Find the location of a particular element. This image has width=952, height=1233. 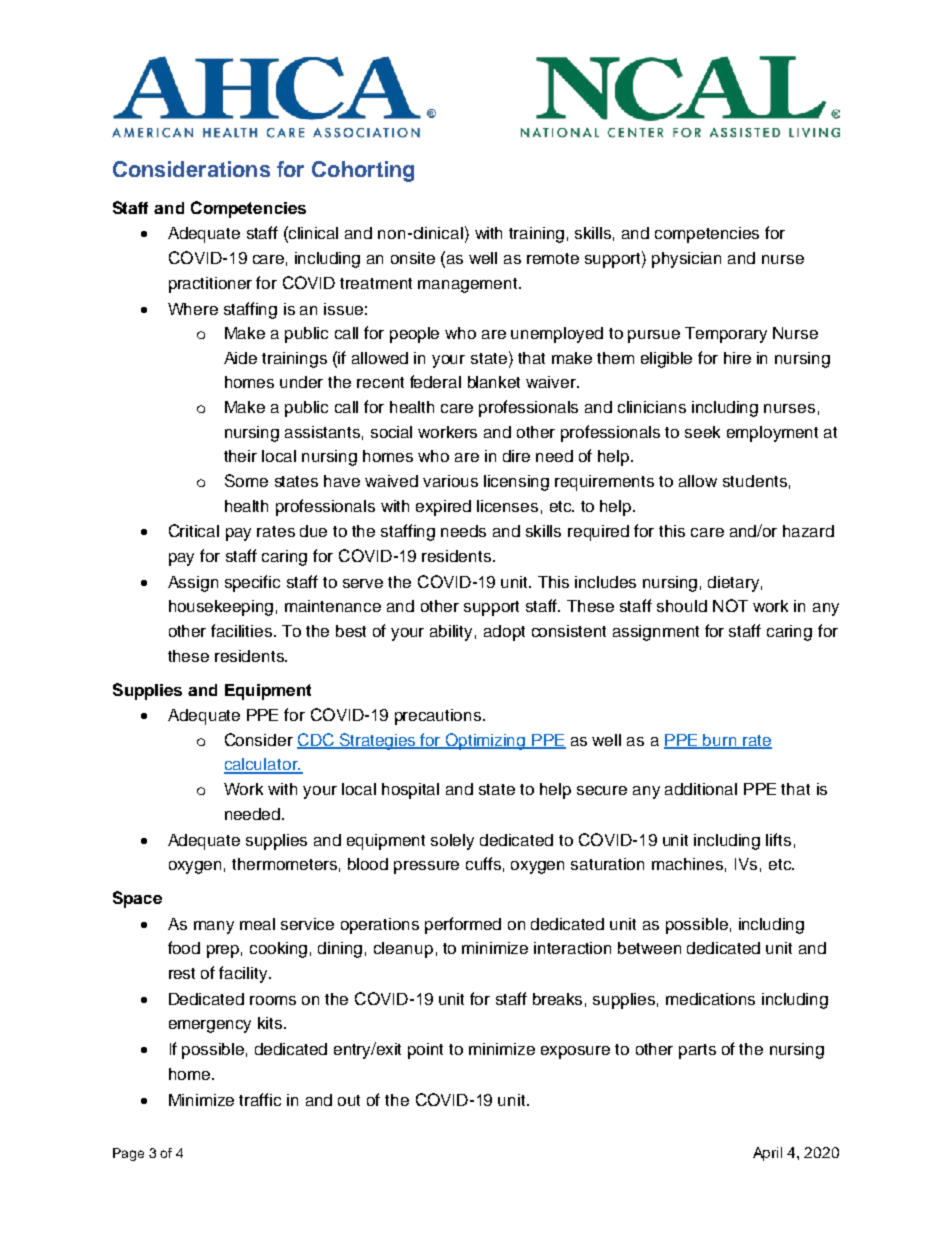

many is located at coordinates (214, 927).
